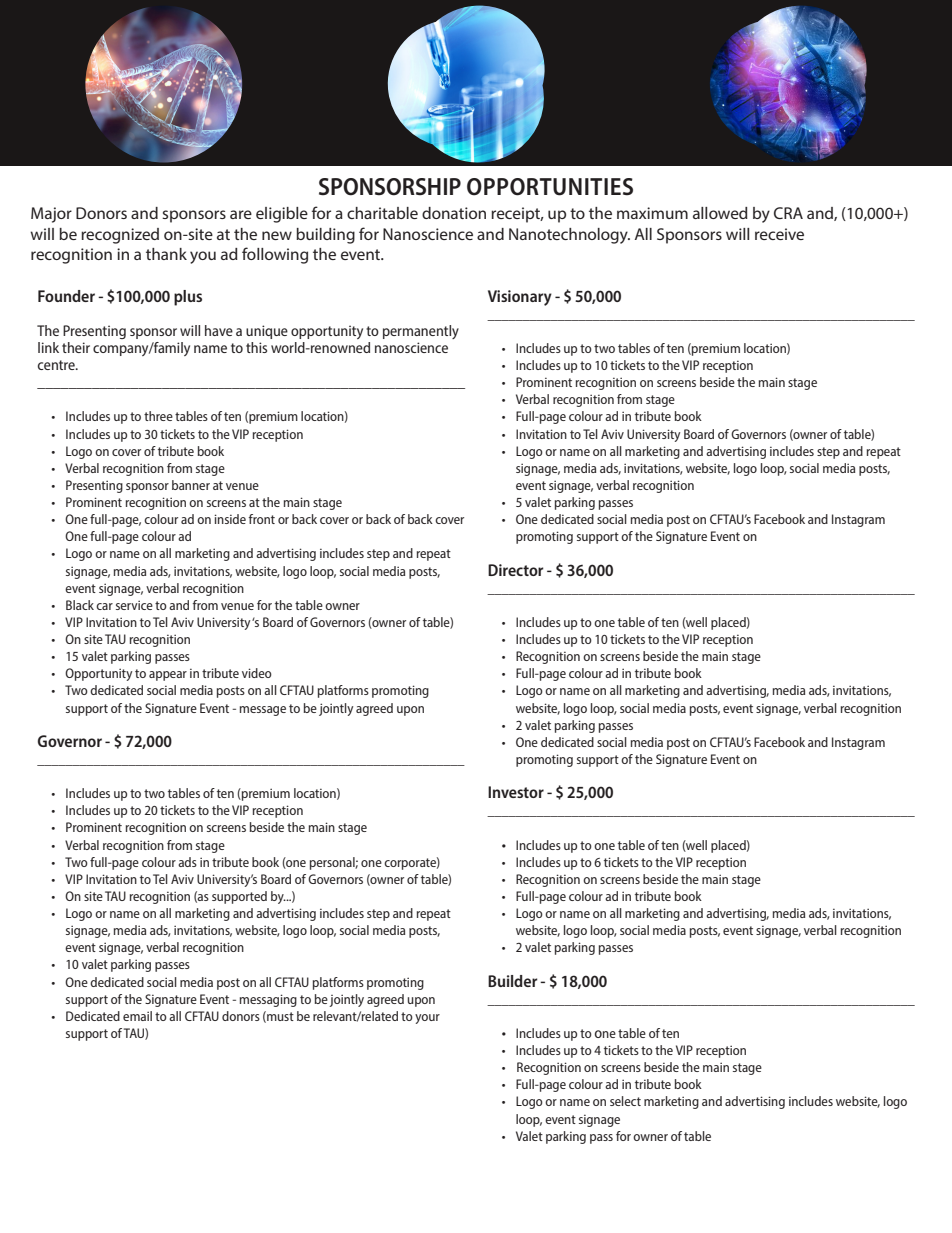  What do you see at coordinates (720, 213) in the screenshot?
I see `allowed` at bounding box center [720, 213].
